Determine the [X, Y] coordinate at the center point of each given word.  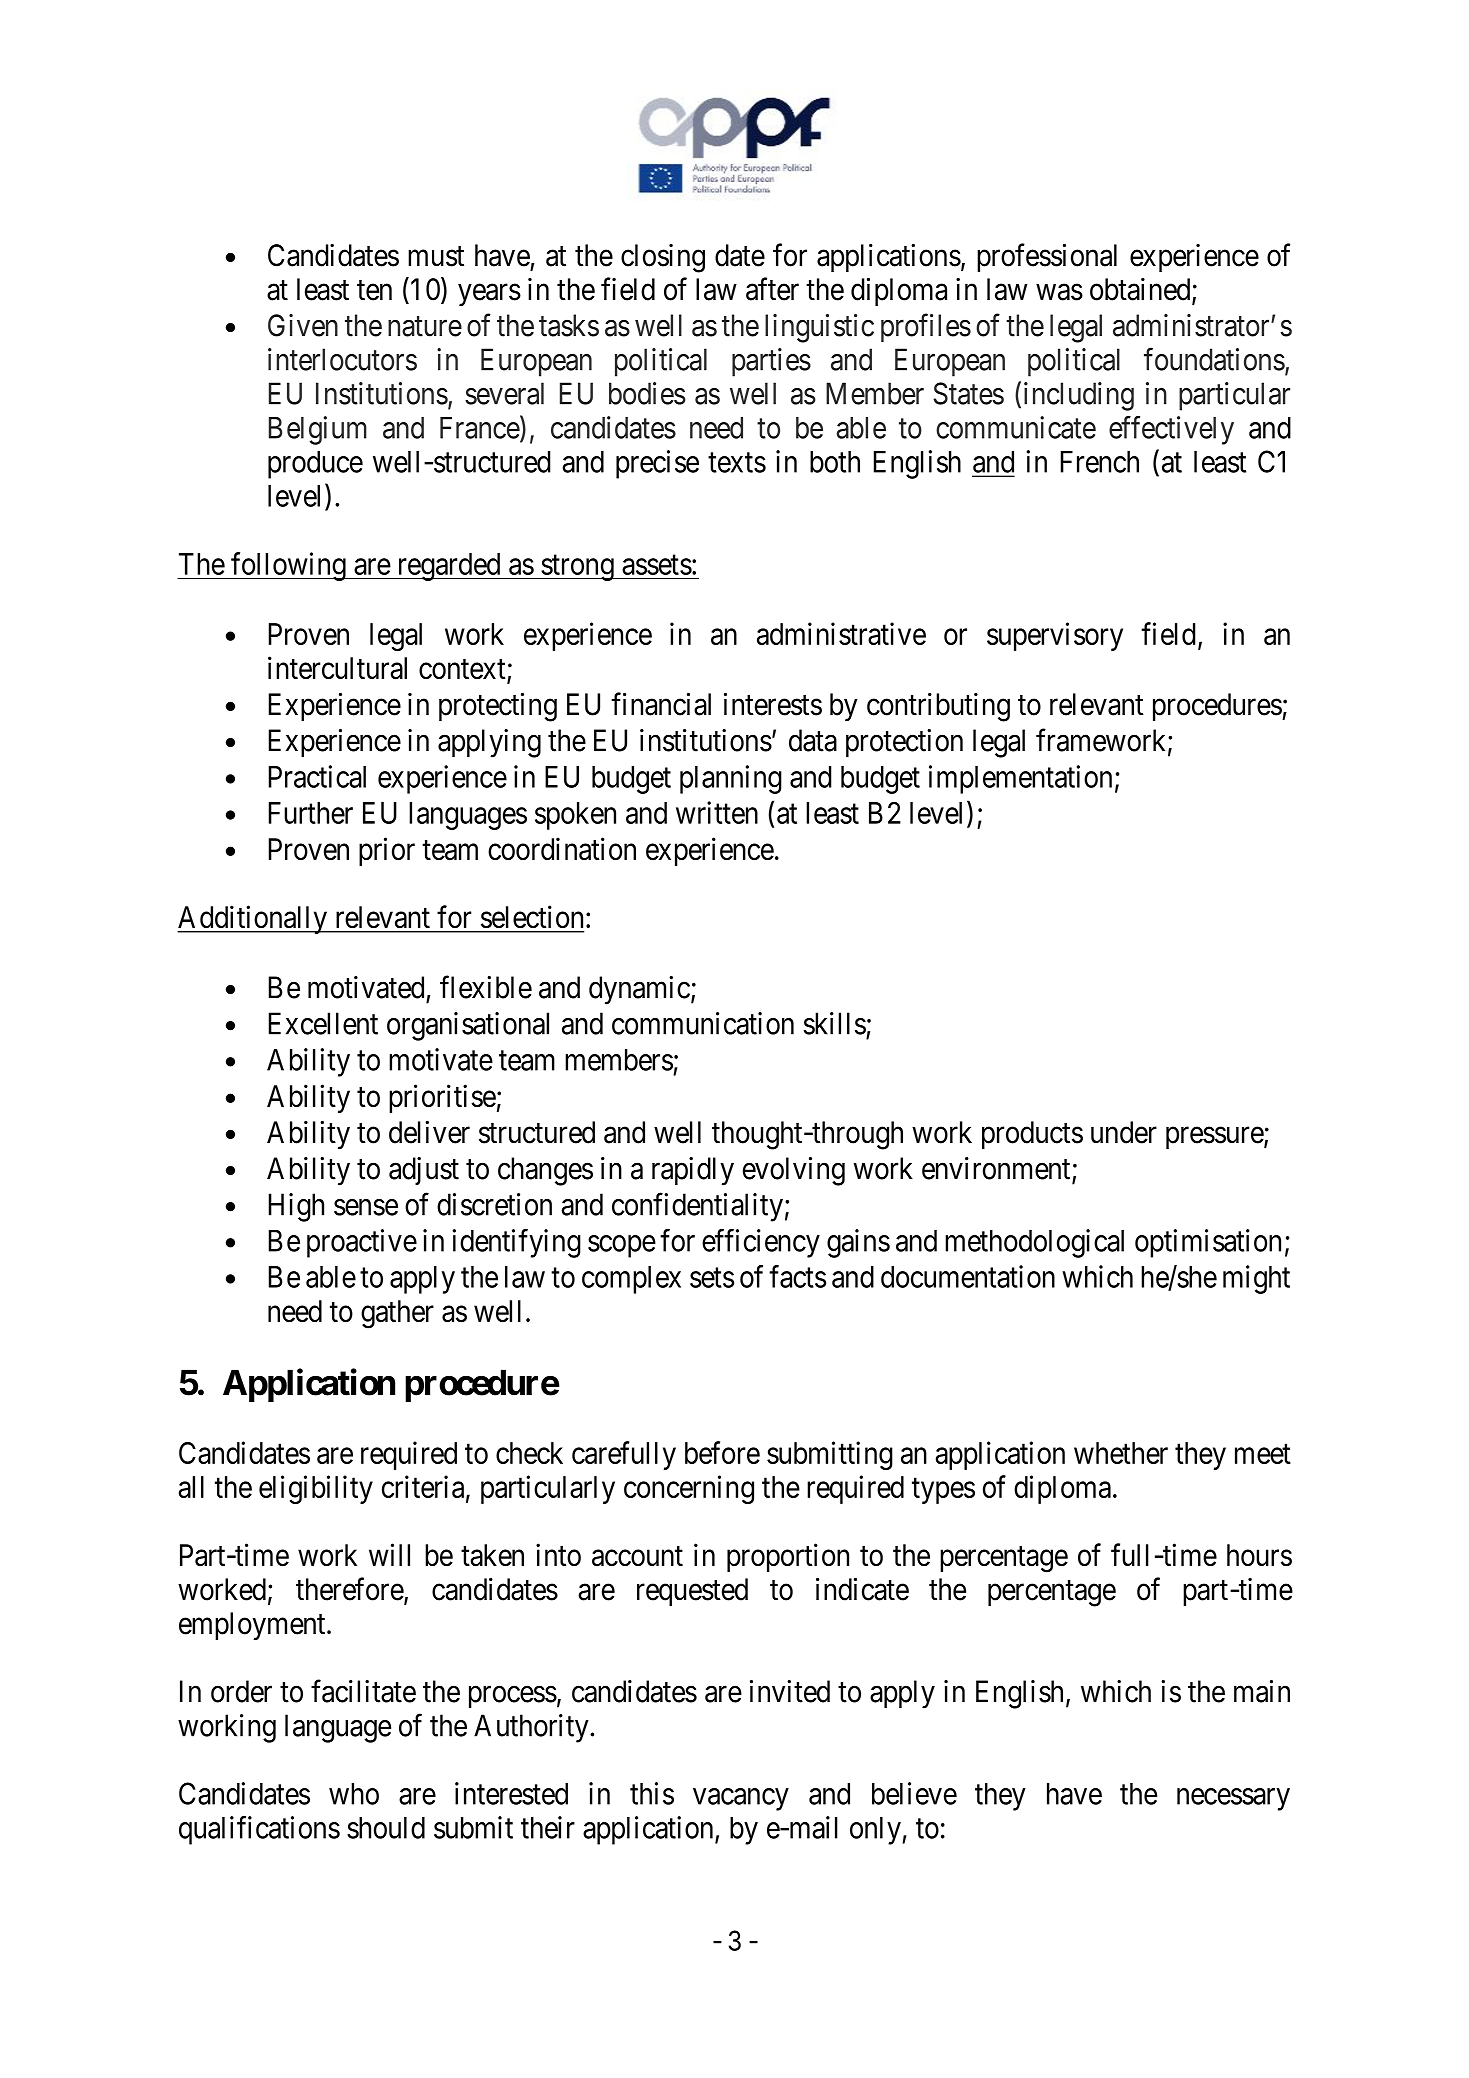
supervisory [1055, 636]
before [722, 1452]
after [772, 289]
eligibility [316, 1489]
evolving [794, 1171]
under [1124, 1132]
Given [303, 325]
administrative [841, 633]
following [288, 566]
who [354, 1794]
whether [1121, 1453]
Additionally [253, 919]
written [717, 812]
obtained [1141, 290]
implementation [1020, 779]
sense [366, 1207]
